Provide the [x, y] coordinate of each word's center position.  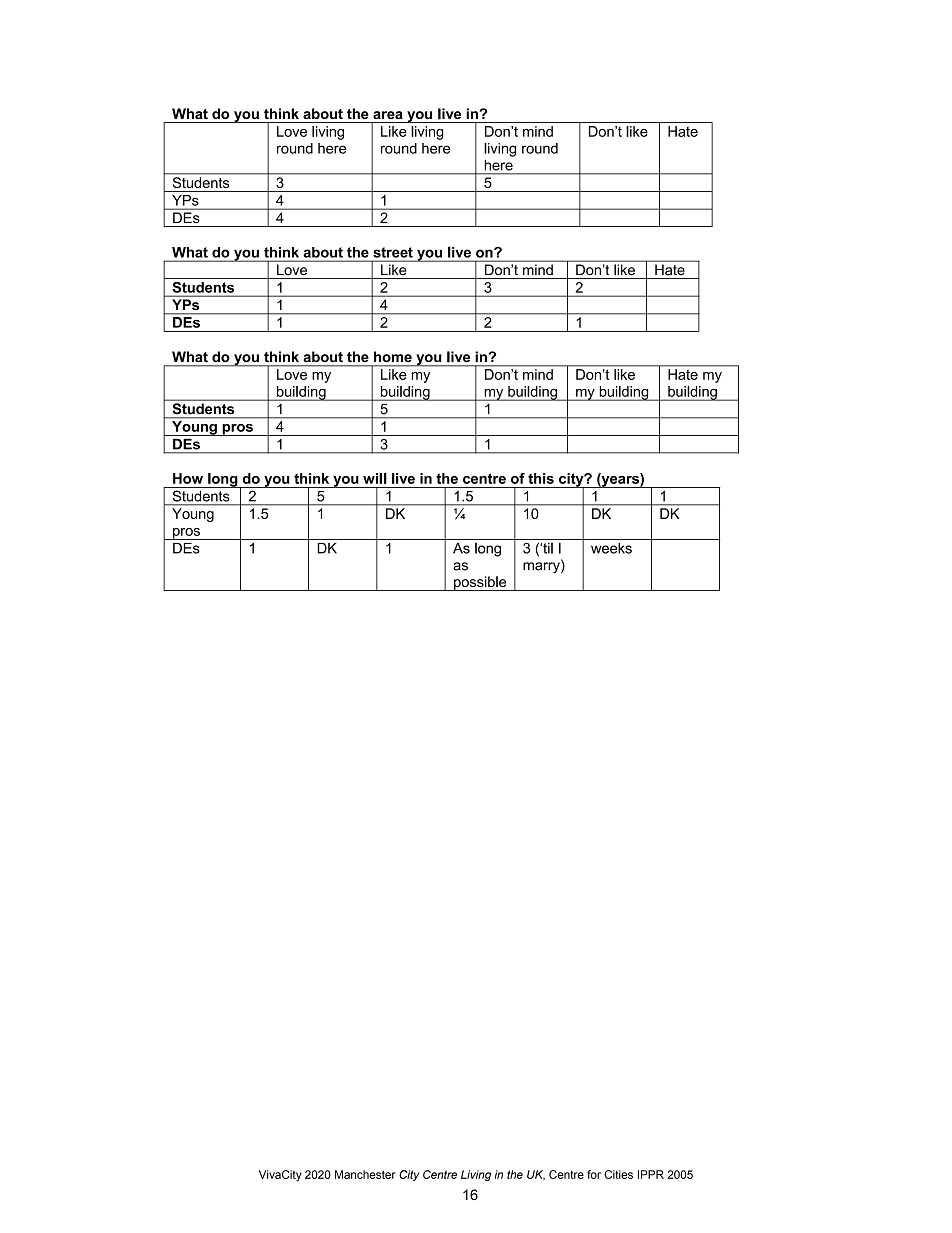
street [393, 252]
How [188, 478]
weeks [611, 548]
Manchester [365, 1174]
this [541, 478]
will [375, 478]
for [594, 1174]
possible [480, 583]
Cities [618, 1174]
